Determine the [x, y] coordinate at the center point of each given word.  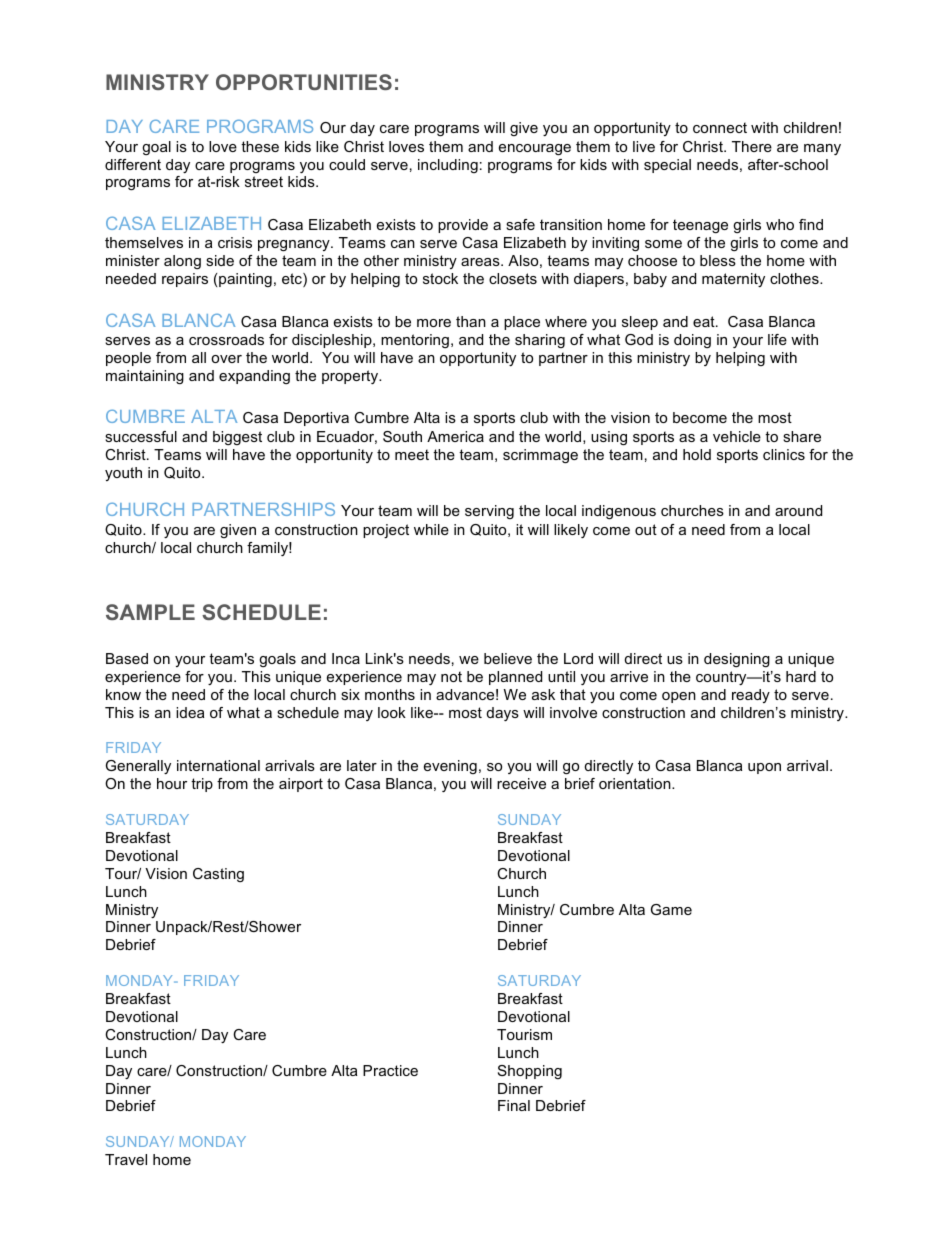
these [260, 146]
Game [671, 909]
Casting [218, 875]
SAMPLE [150, 612]
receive [521, 783]
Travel [126, 1159]
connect [720, 127]
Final [514, 1105]
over [226, 359]
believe [508, 658]
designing [737, 660]
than [471, 321]
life [777, 339]
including [448, 166]
